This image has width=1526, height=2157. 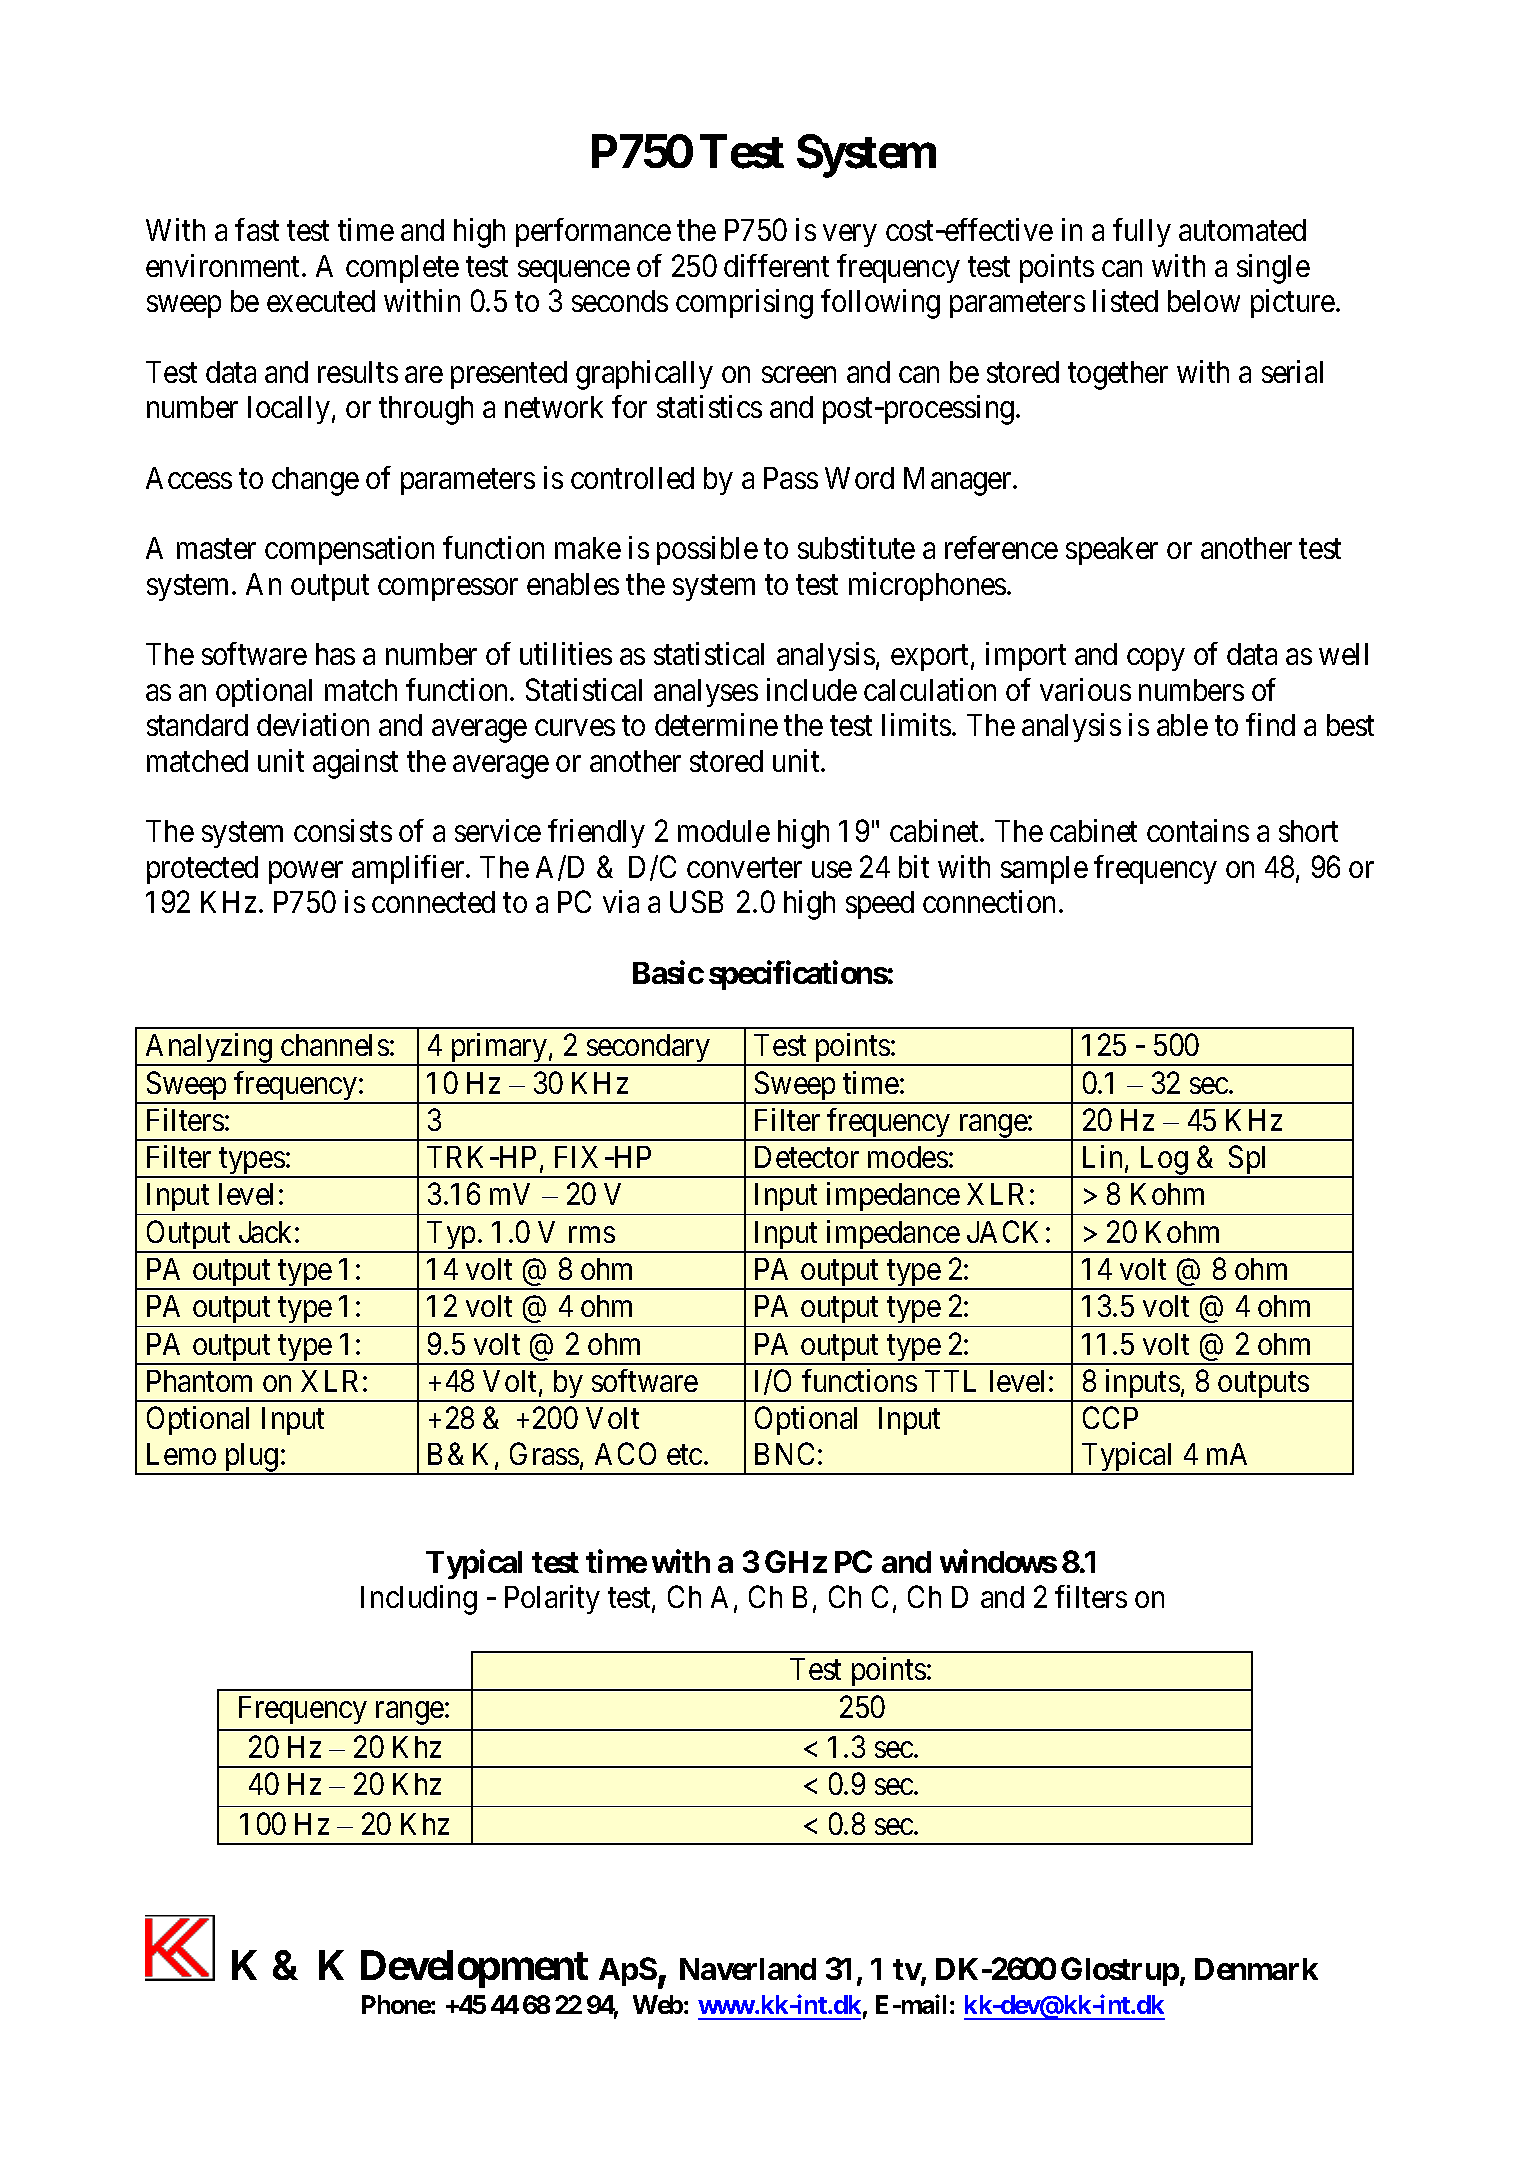 I want to click on power, so click(x=306, y=873).
